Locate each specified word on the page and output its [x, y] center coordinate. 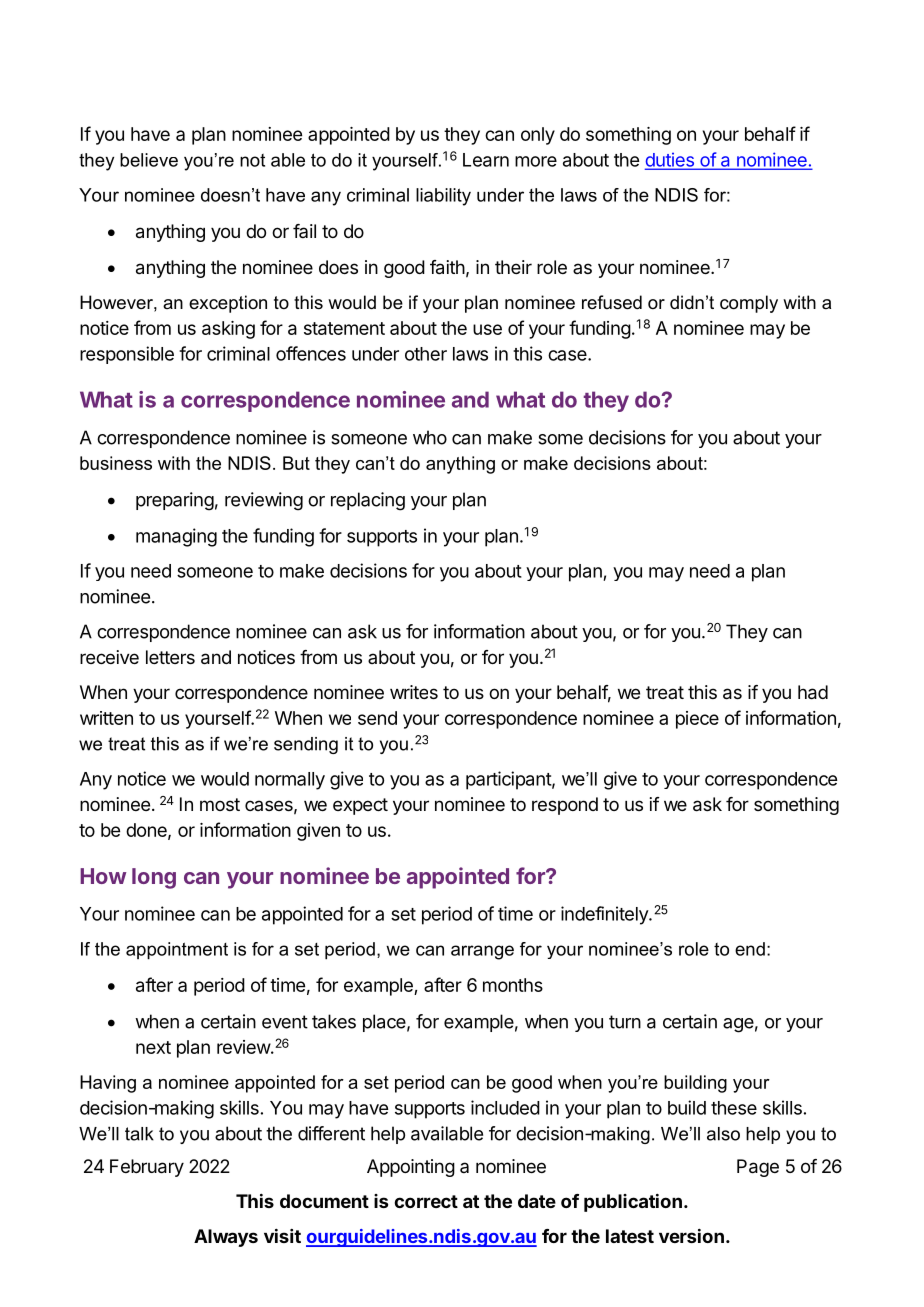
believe [149, 160]
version [691, 1236]
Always [226, 1238]
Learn [486, 160]
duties [670, 160]
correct [426, 1201]
